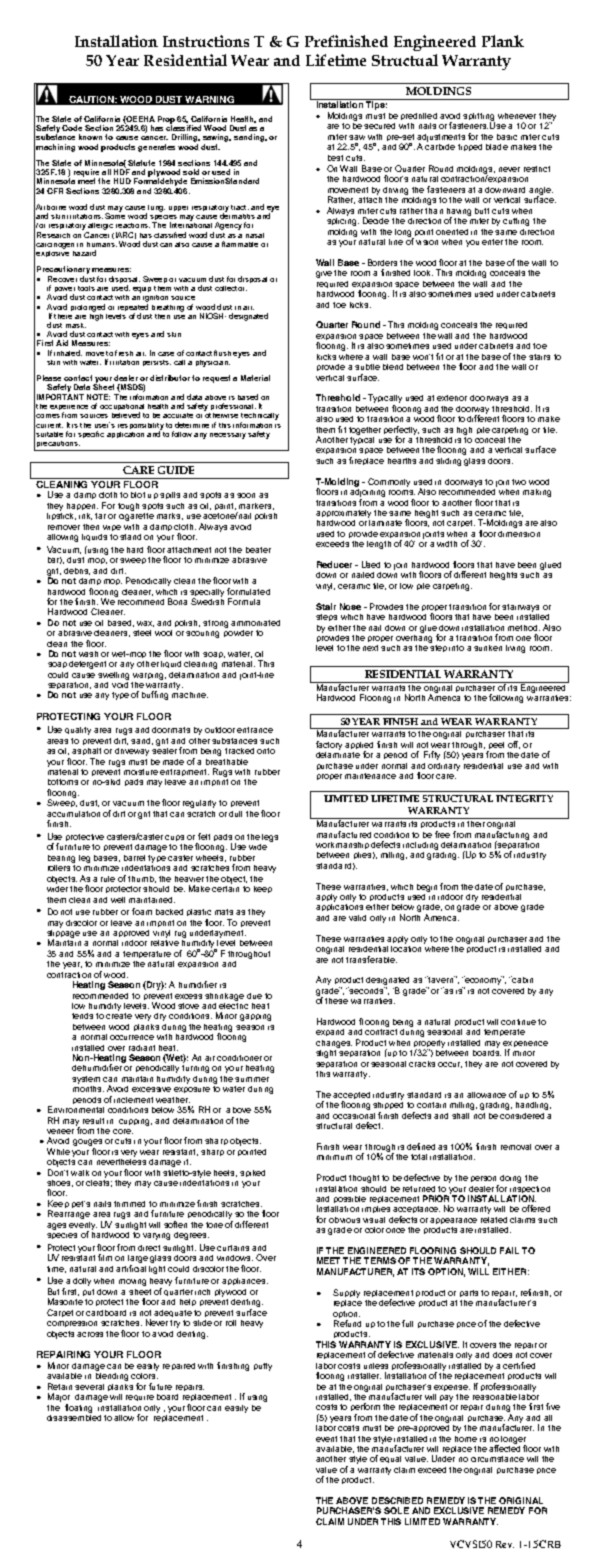 This screenshot has width=598, height=1568. What do you see at coordinates (334, 564) in the screenshot?
I see `Reducer` at bounding box center [334, 564].
